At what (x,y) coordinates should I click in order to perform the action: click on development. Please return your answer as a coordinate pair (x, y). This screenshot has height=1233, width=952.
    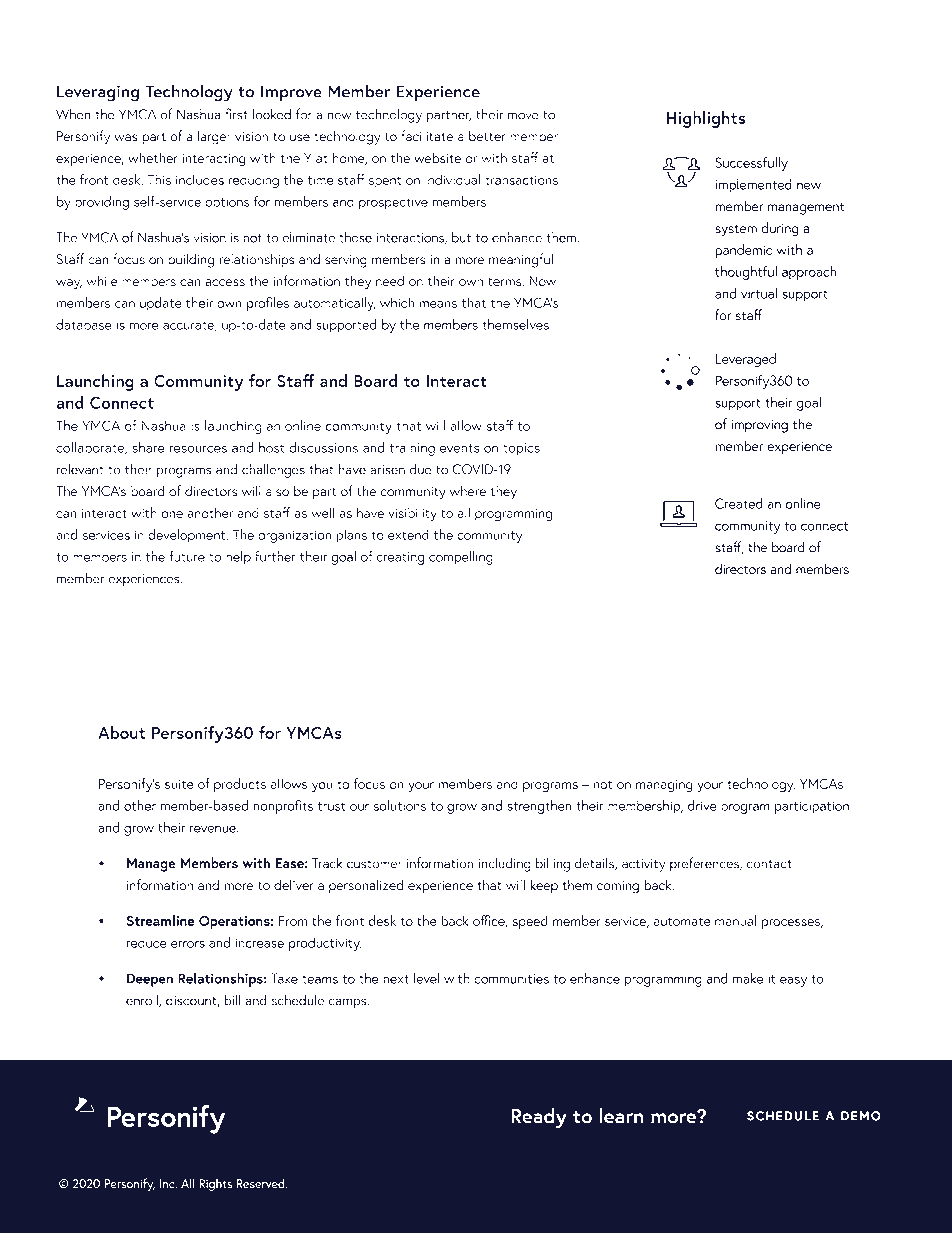
    Looking at the image, I should click on (188, 536).
